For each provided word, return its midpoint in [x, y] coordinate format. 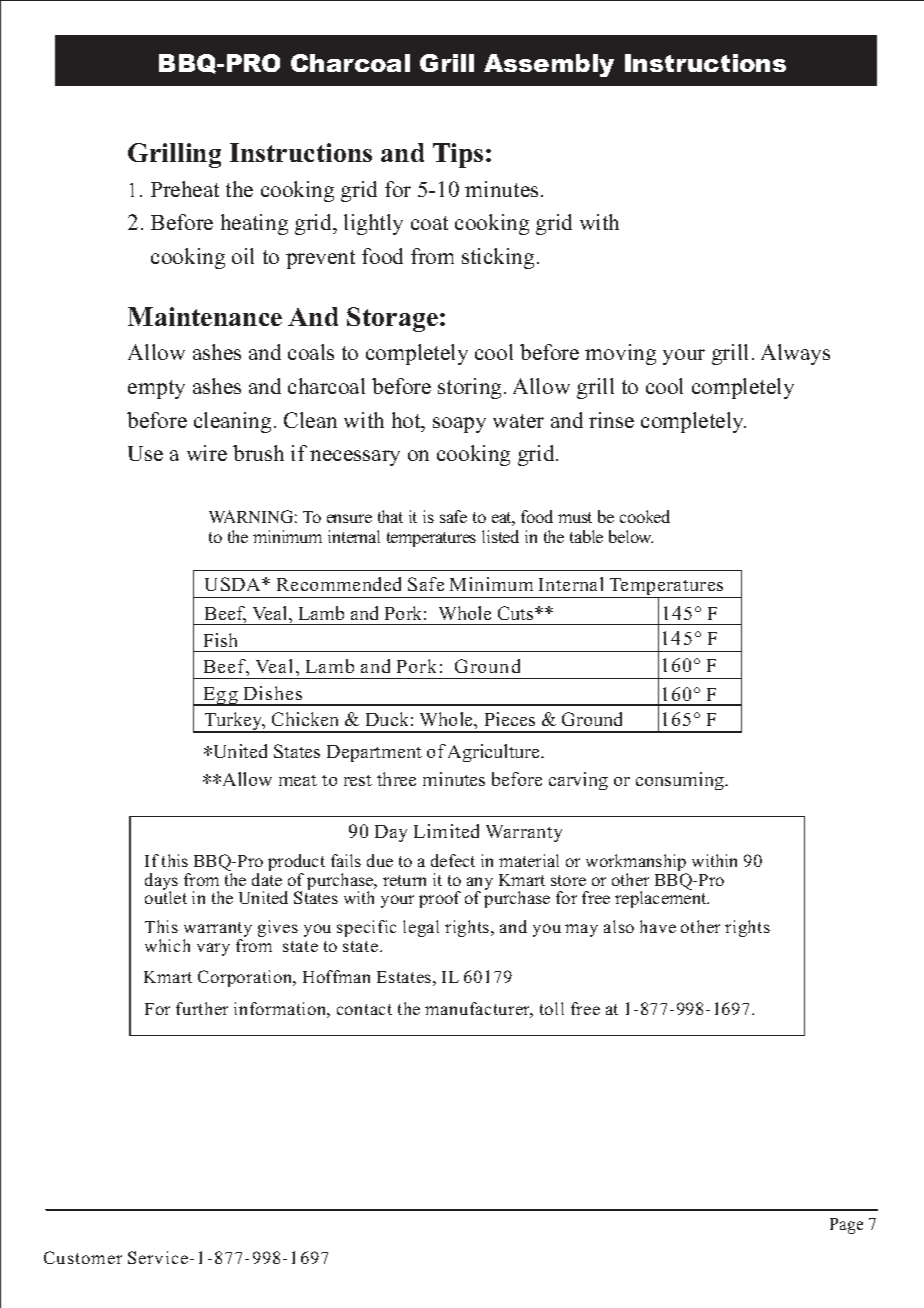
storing [469, 388]
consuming [681, 781]
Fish [220, 640]
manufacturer [479, 1010]
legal [421, 928]
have [658, 926]
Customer [83, 1257]
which [167, 945]
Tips [458, 155]
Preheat [185, 189]
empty [156, 389]
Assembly [549, 65]
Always [795, 354]
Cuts [517, 613]
